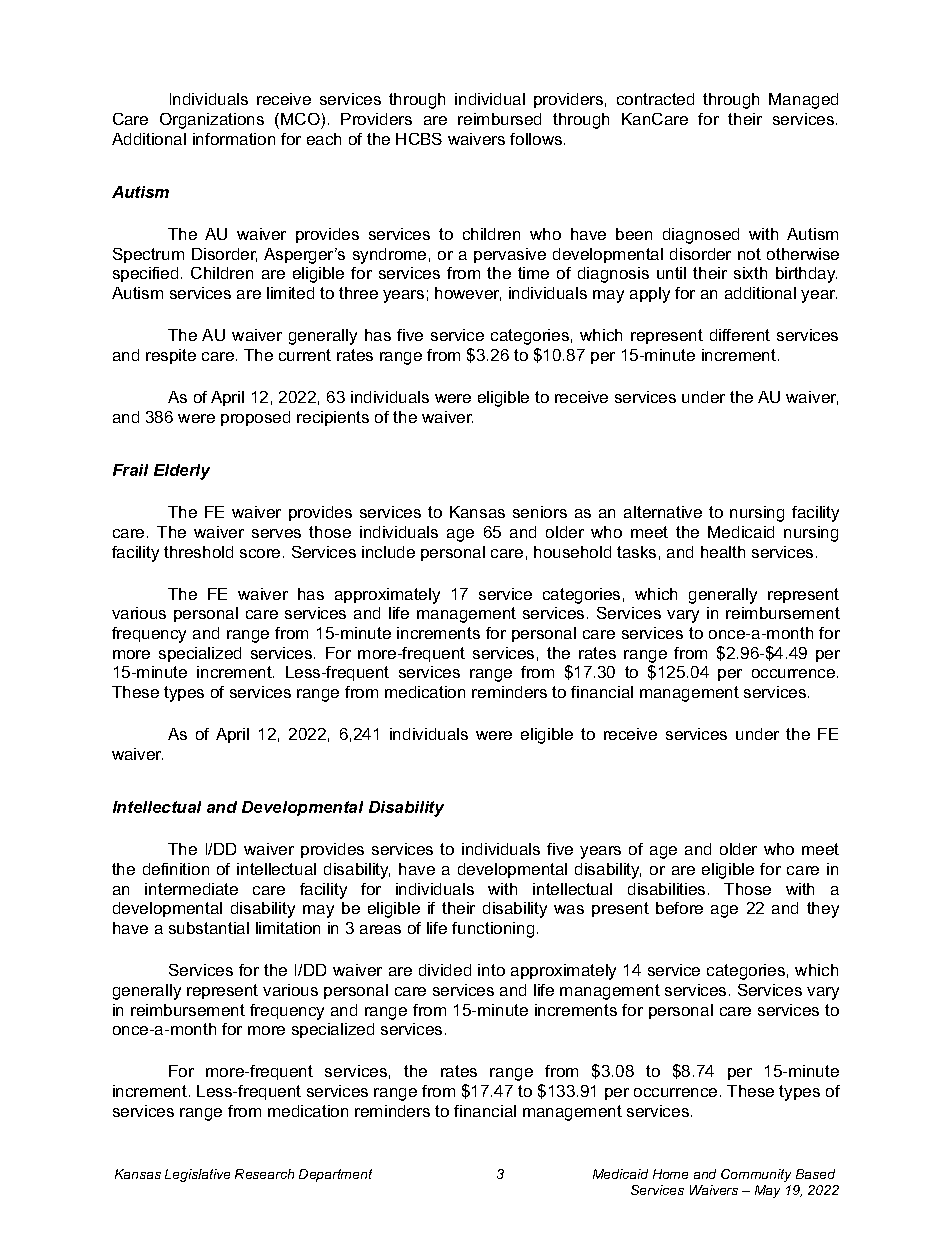  I want to click on respite, so click(171, 356).
